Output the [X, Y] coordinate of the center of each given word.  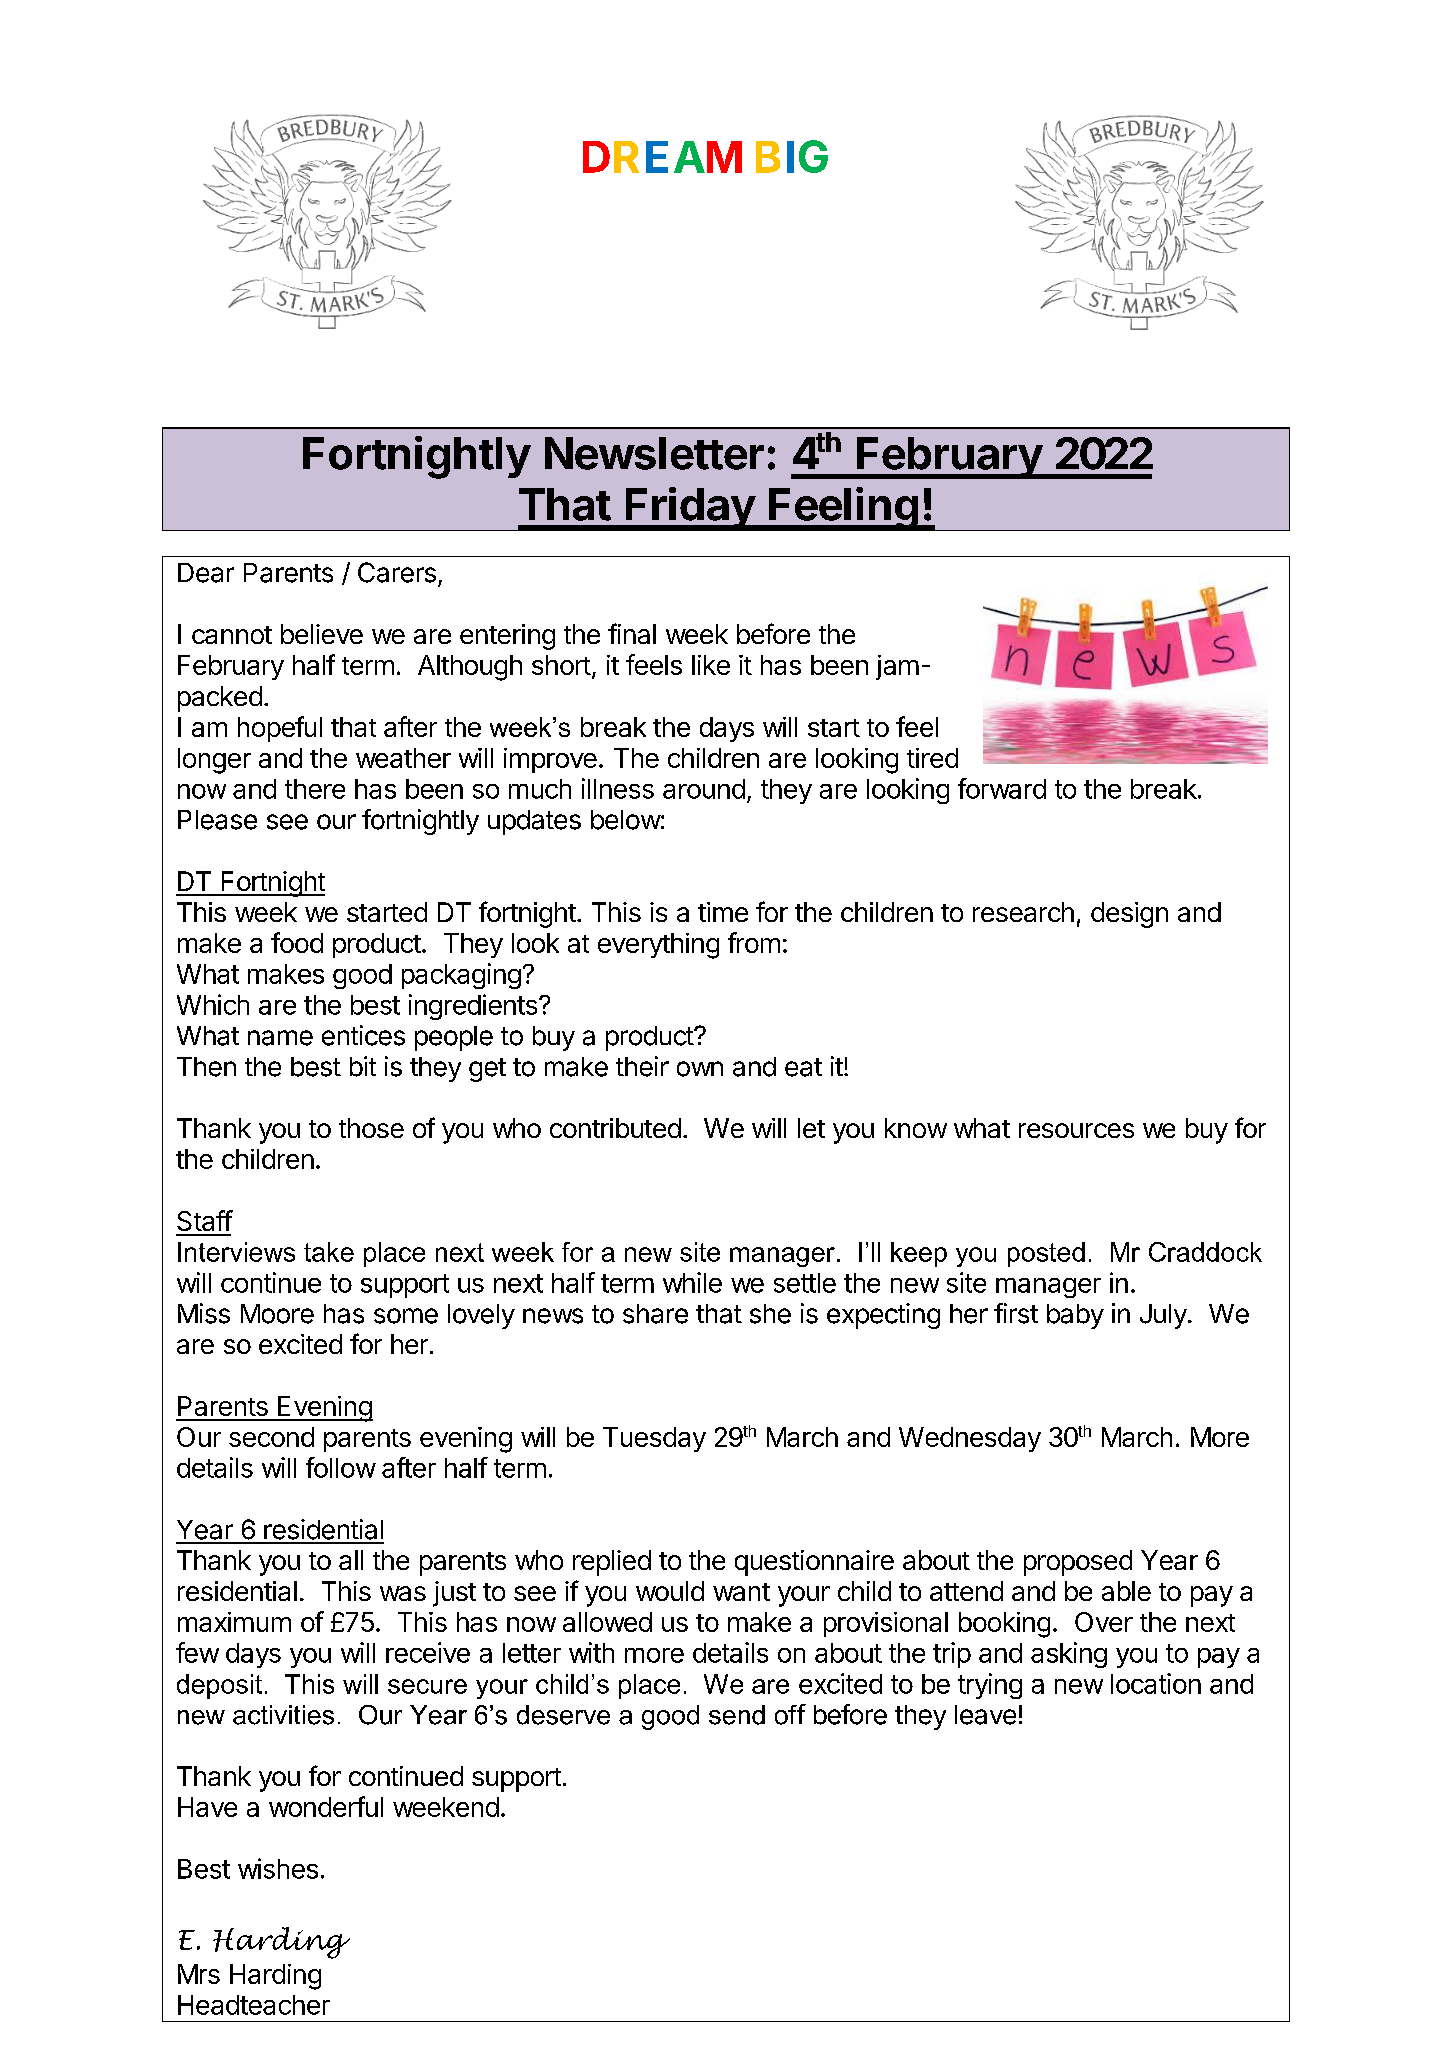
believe [322, 634]
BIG [792, 156]
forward [1002, 788]
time [723, 912]
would [670, 1591]
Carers [397, 572]
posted [1046, 1254]
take [329, 1252]
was [403, 1593]
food [297, 942]
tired [932, 758]
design [1129, 915]
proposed [1078, 1563]
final [632, 633]
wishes [278, 1868]
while [692, 1282]
